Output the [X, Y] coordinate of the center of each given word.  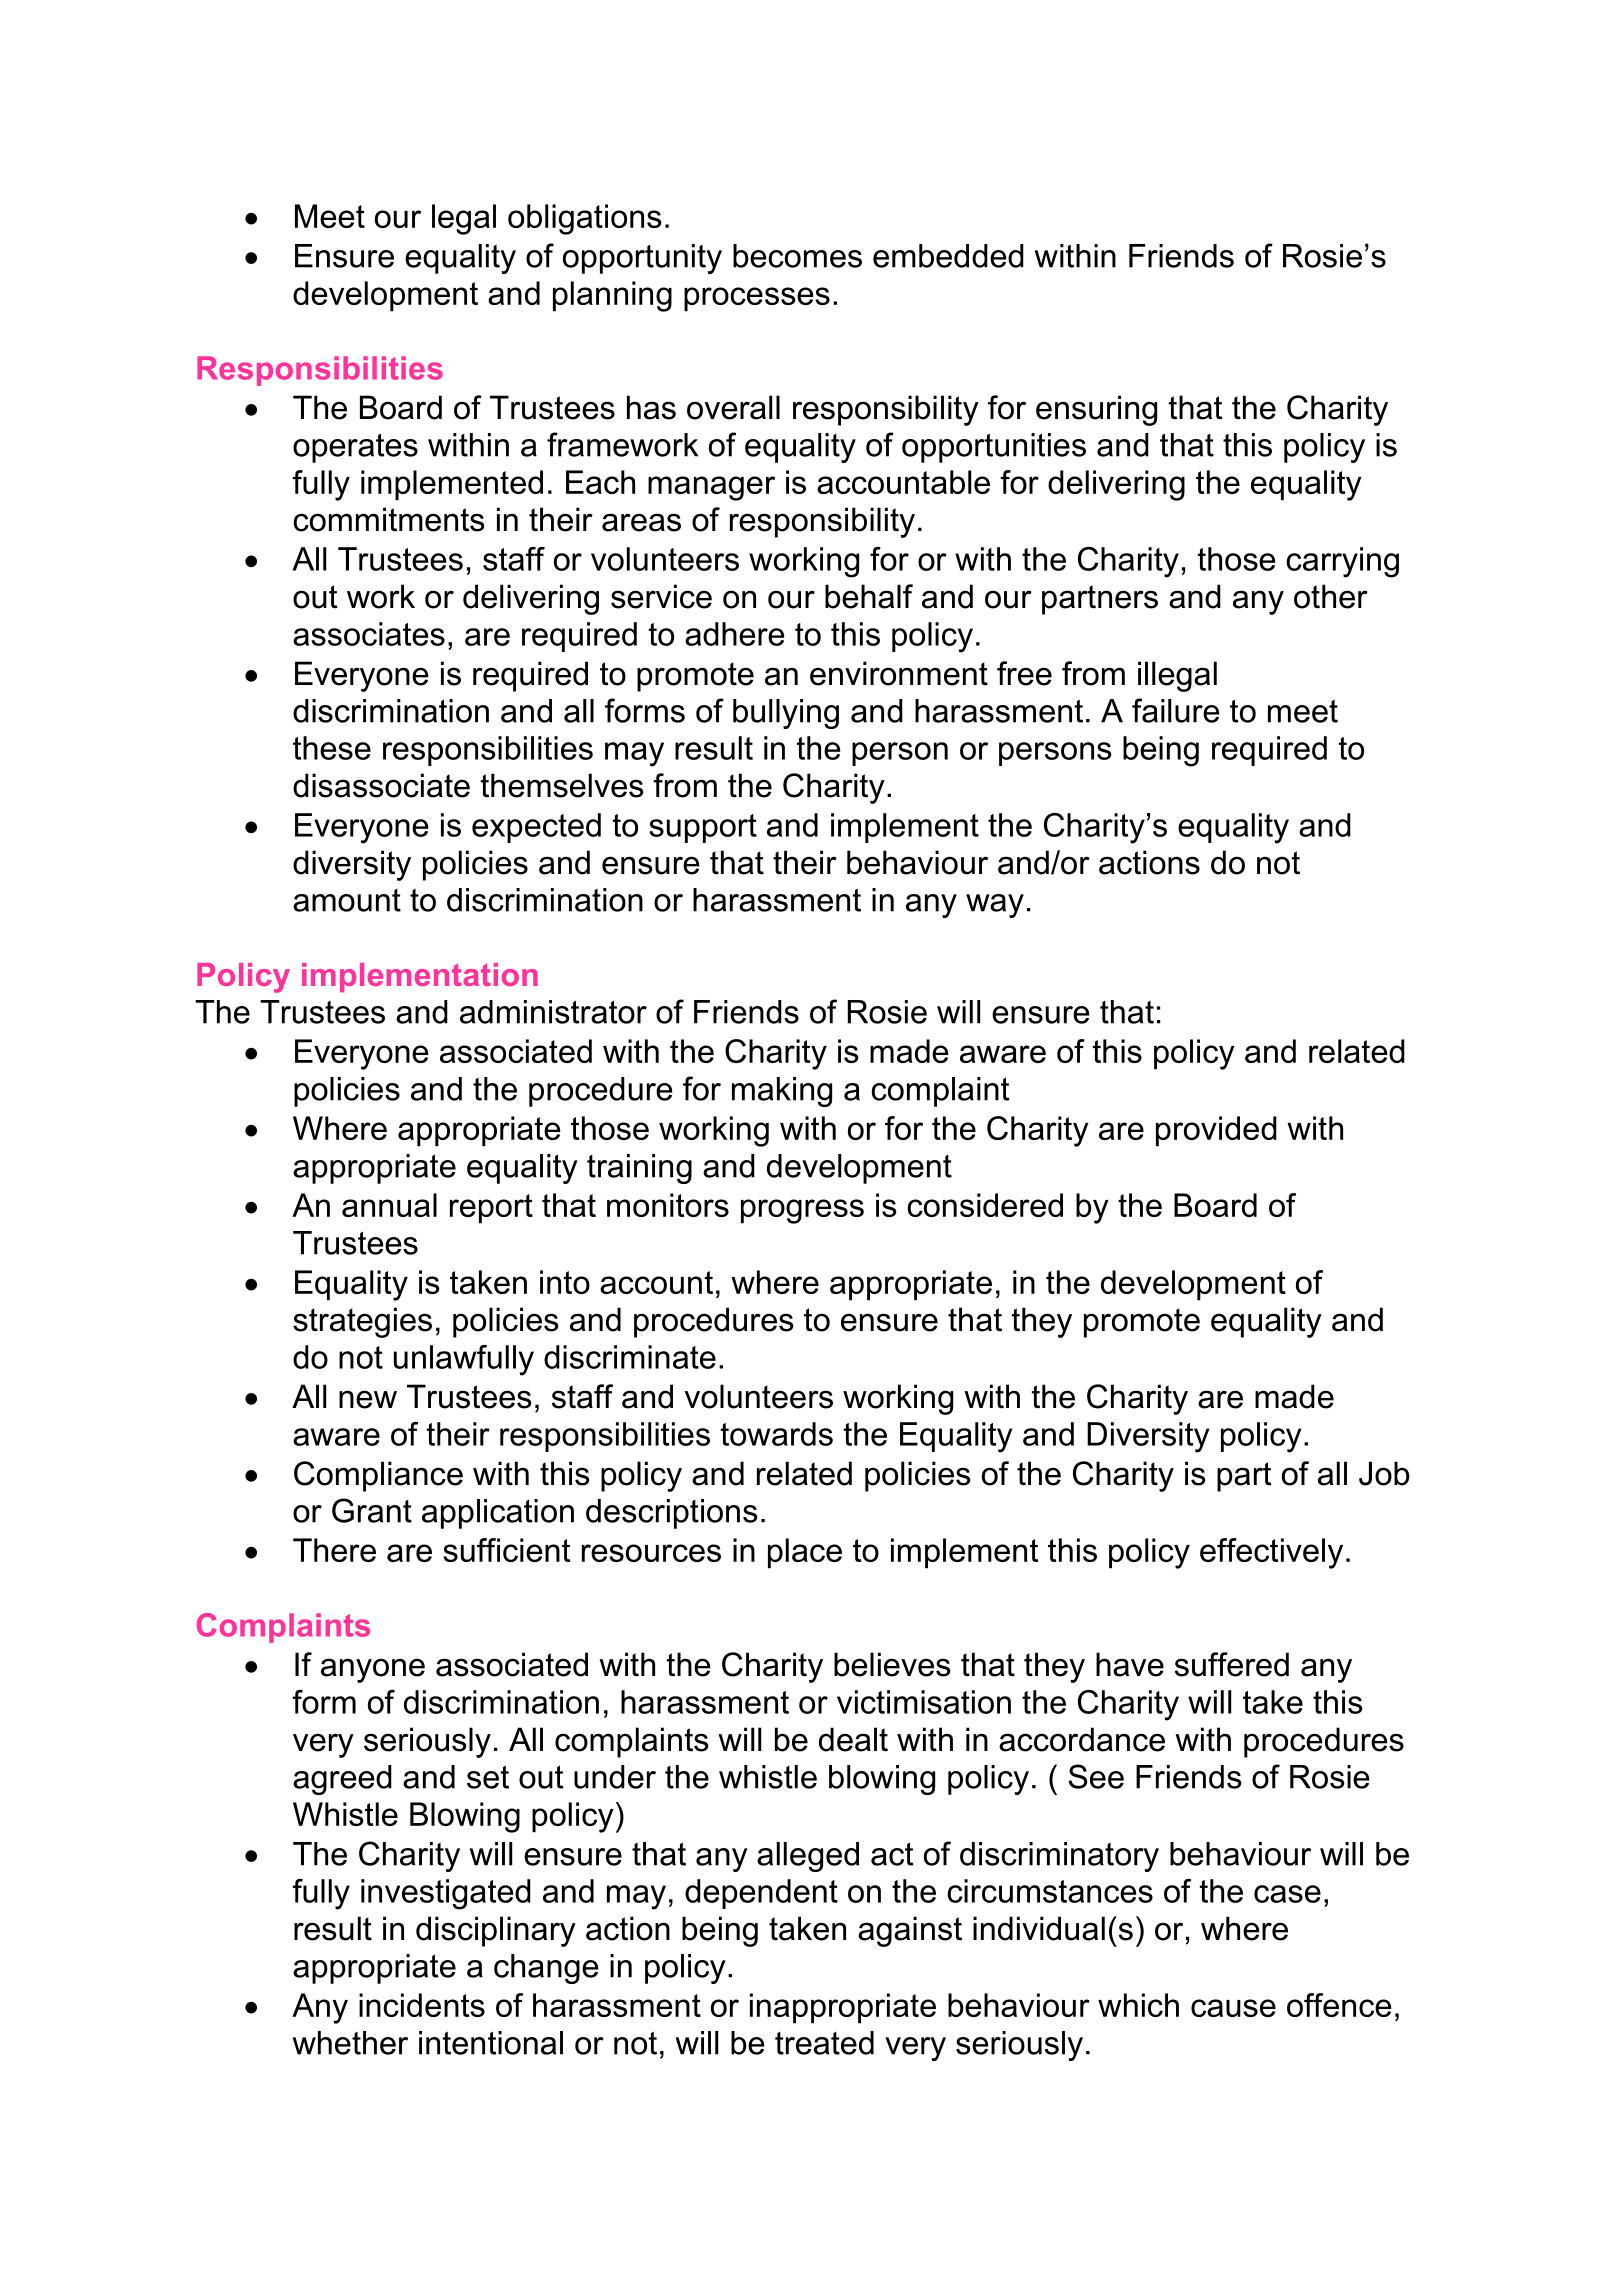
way [995, 906]
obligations [585, 219]
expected [536, 828]
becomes [797, 256]
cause [1233, 2008]
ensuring [1096, 410]
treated [824, 2043]
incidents [422, 2005]
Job [1384, 1473]
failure [1176, 710]
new [368, 1399]
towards [777, 1434]
